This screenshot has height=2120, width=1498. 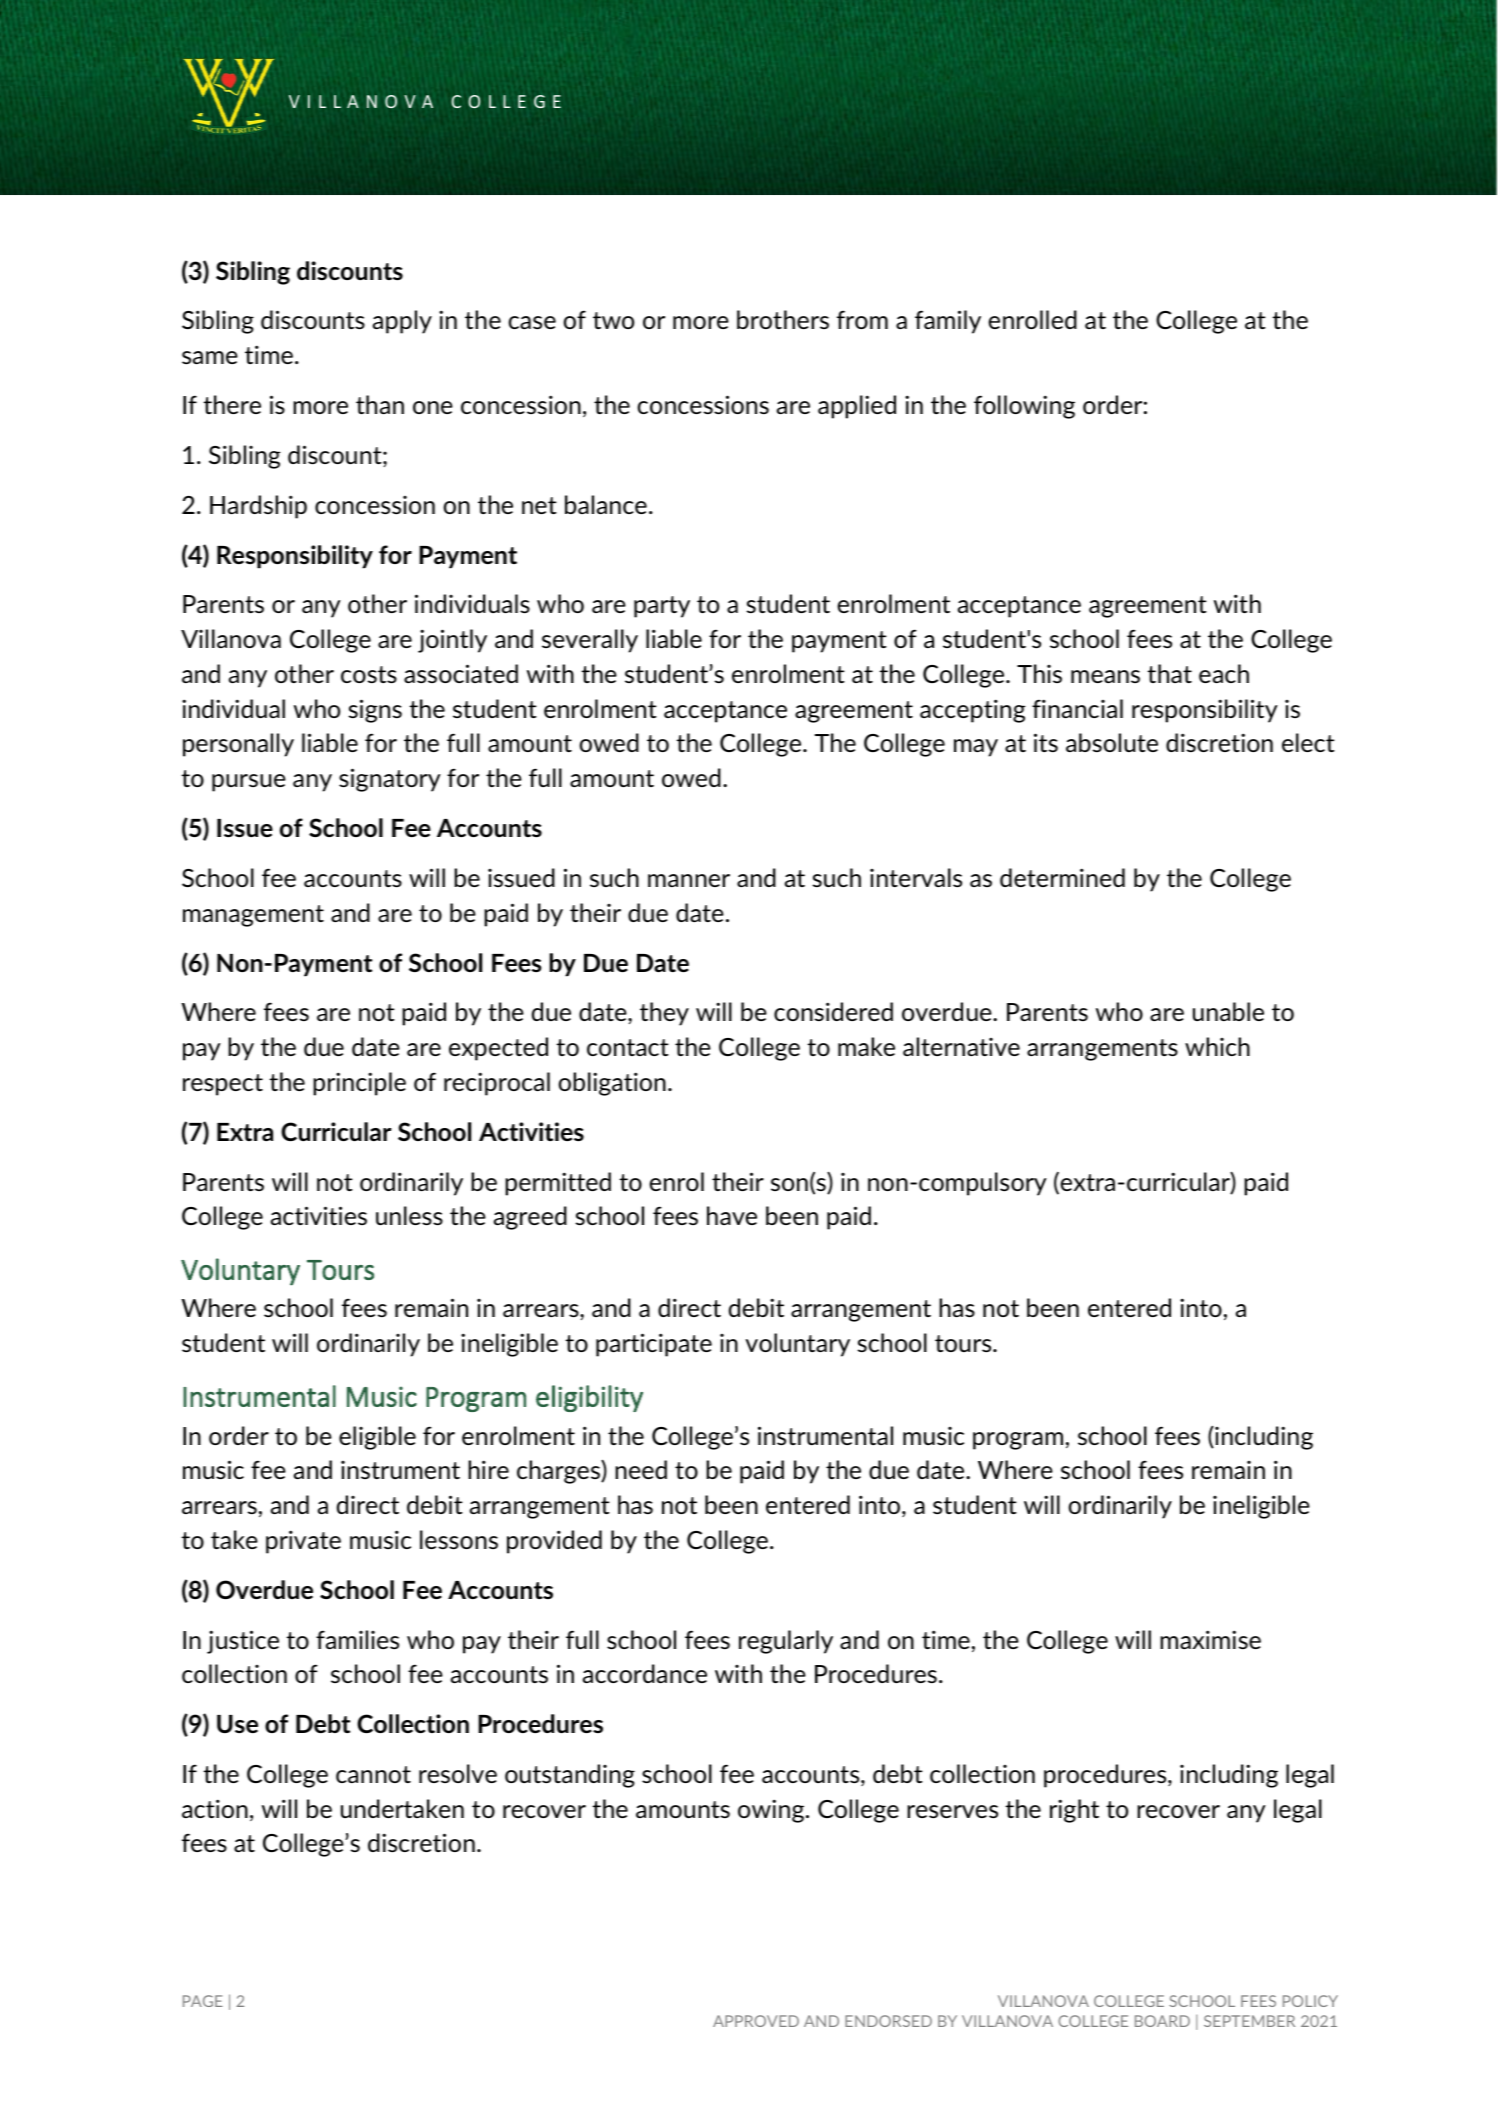 What do you see at coordinates (369, 674) in the screenshot?
I see `costs` at bounding box center [369, 674].
